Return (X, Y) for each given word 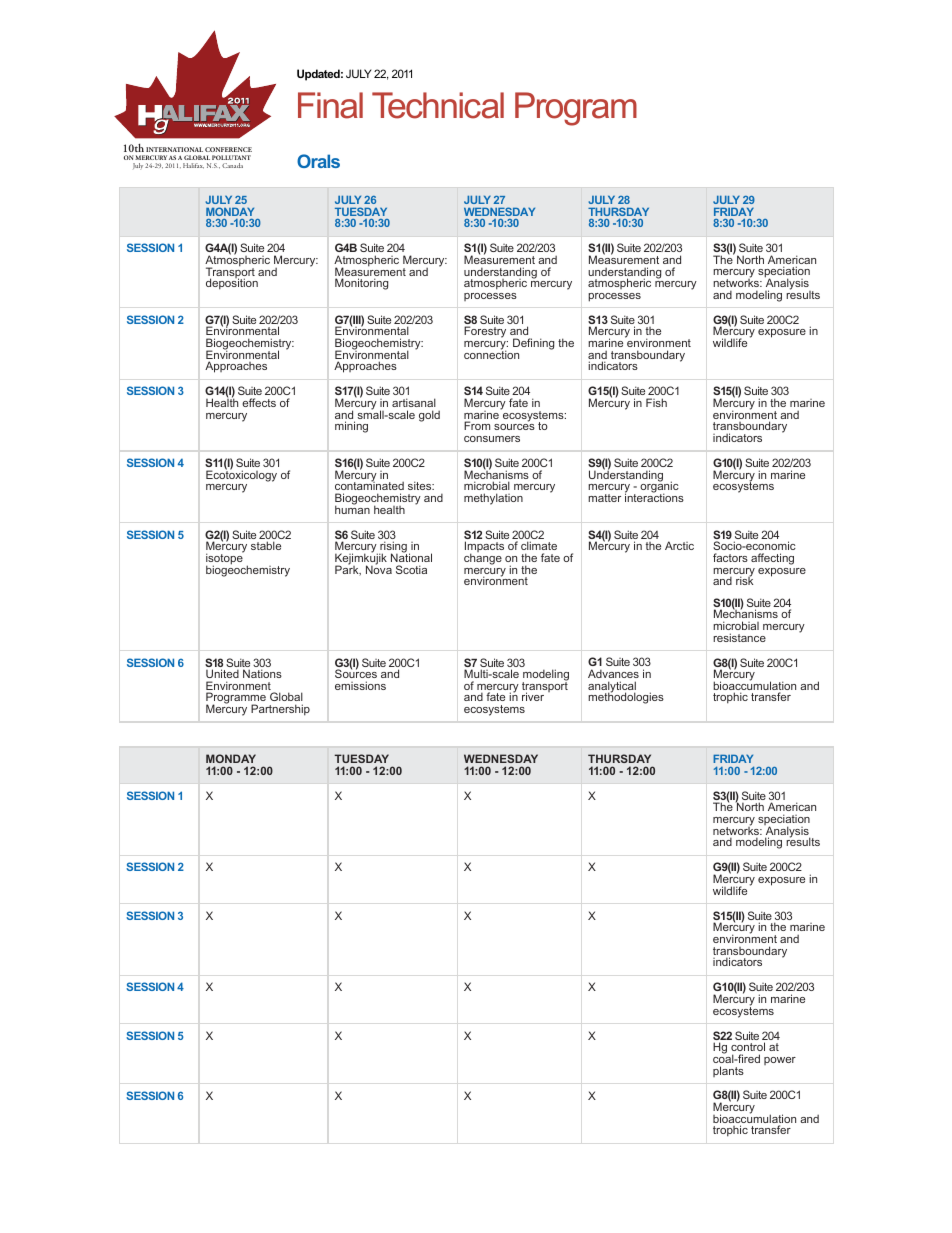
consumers (492, 439)
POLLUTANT (231, 157)
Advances (613, 673)
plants (728, 1071)
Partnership (280, 710)
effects (259, 402)
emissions (360, 685)
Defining (533, 344)
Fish (656, 402)
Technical (438, 105)
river (533, 696)
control (748, 1046)
